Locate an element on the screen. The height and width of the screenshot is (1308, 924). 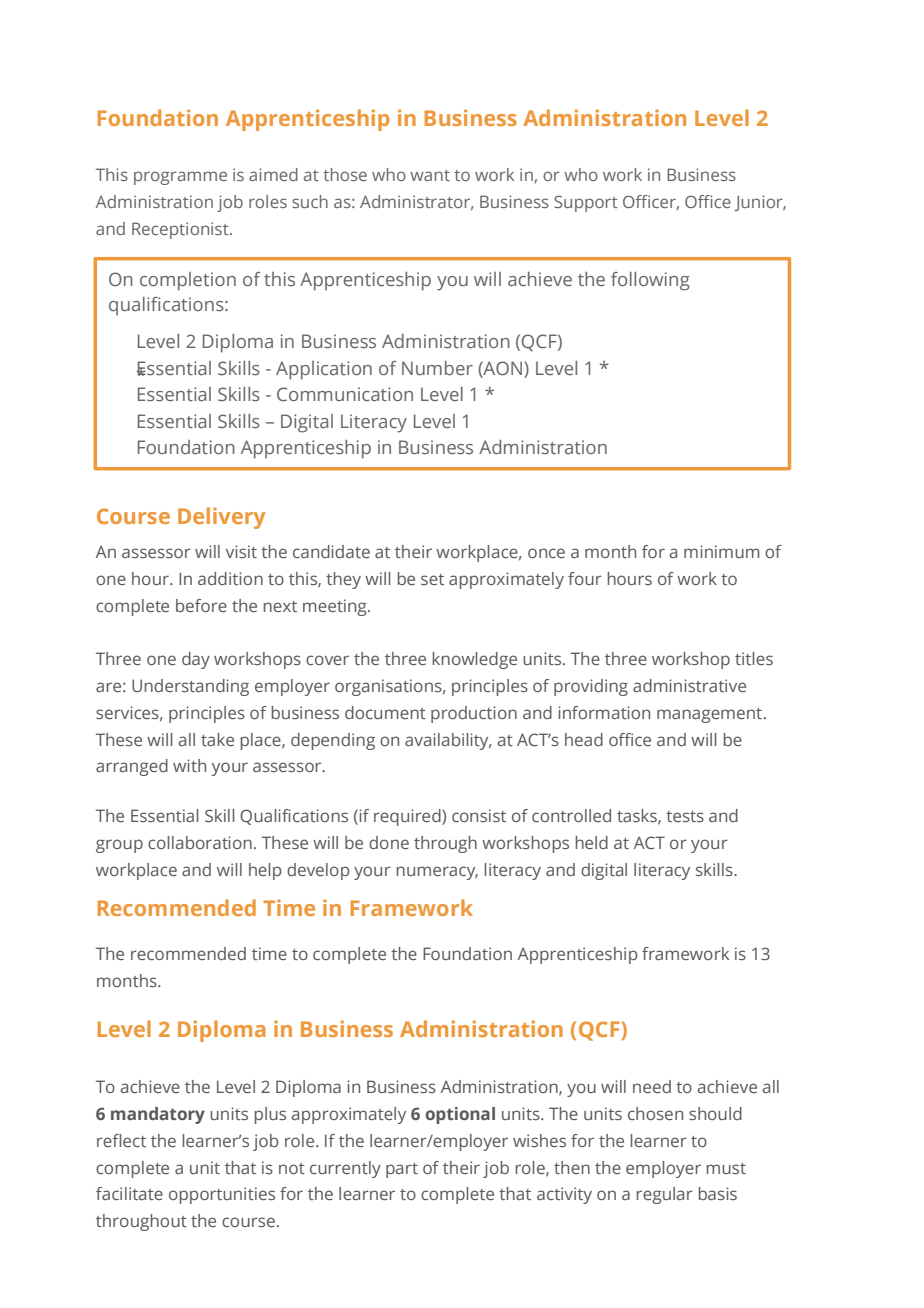
mandatory is located at coordinates (158, 1115).
